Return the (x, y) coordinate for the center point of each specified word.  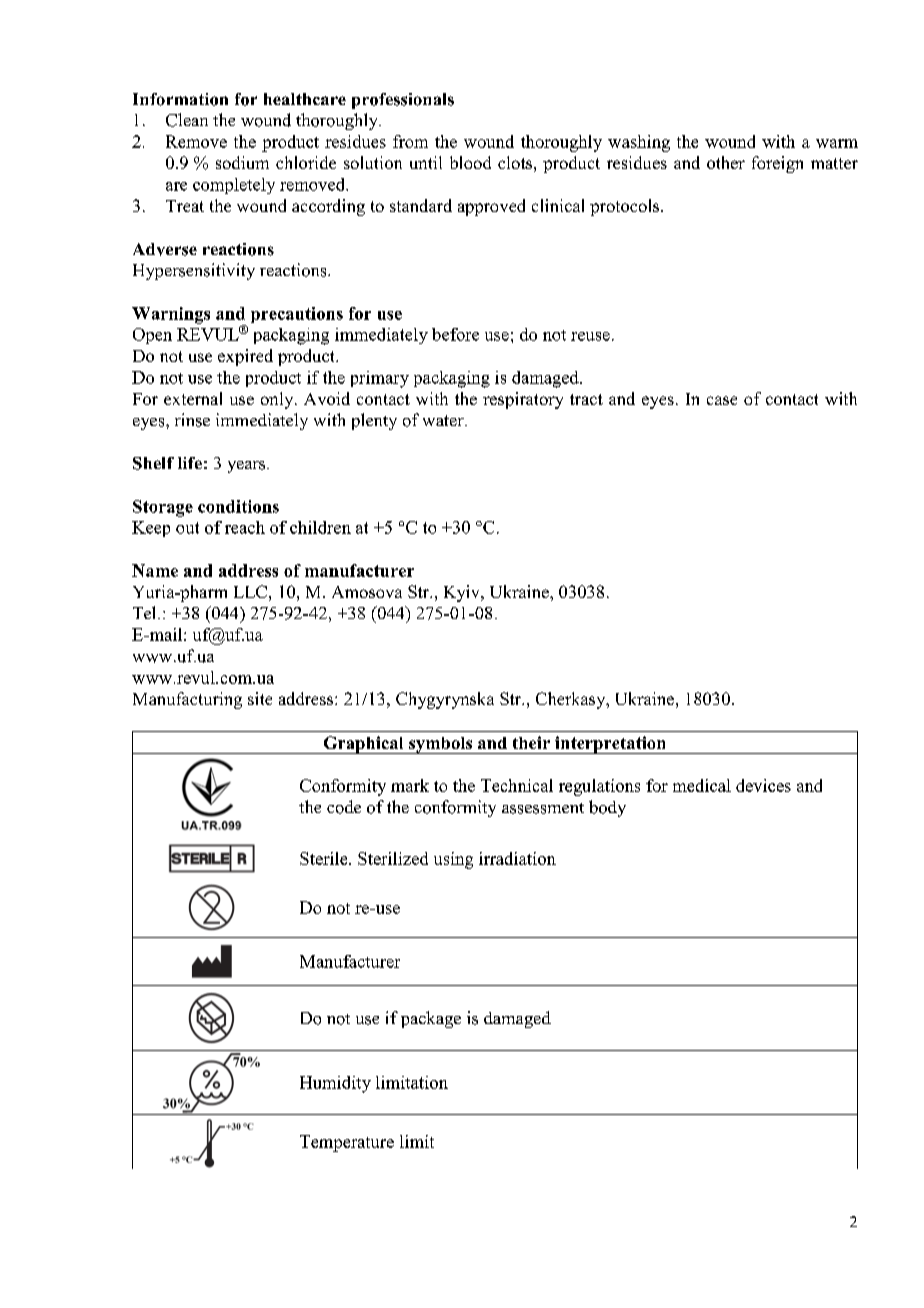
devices (763, 785)
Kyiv (463, 593)
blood (470, 162)
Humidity (335, 1084)
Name (155, 570)
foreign (777, 164)
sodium (242, 162)
